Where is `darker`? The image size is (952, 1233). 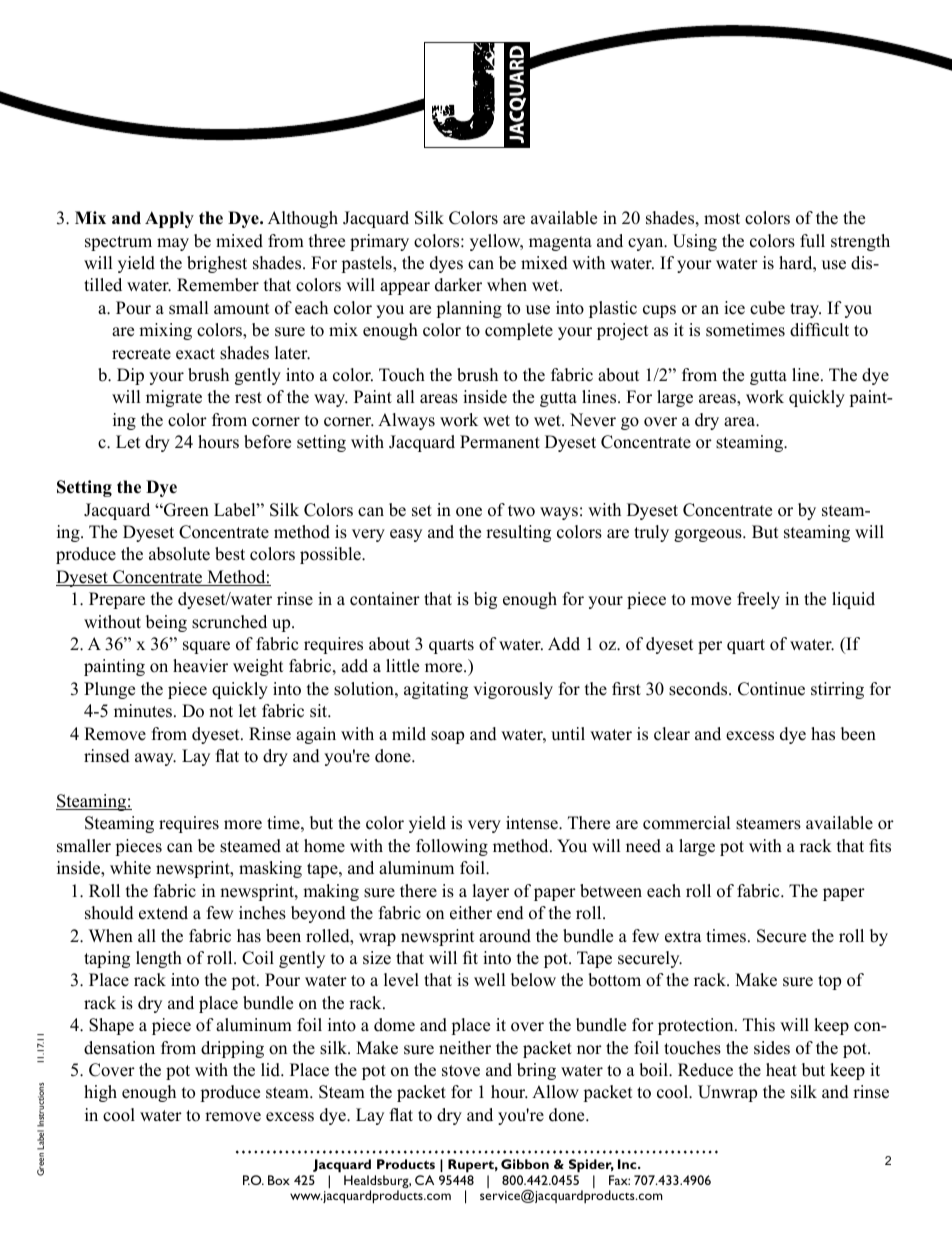
darker is located at coordinates (458, 285).
